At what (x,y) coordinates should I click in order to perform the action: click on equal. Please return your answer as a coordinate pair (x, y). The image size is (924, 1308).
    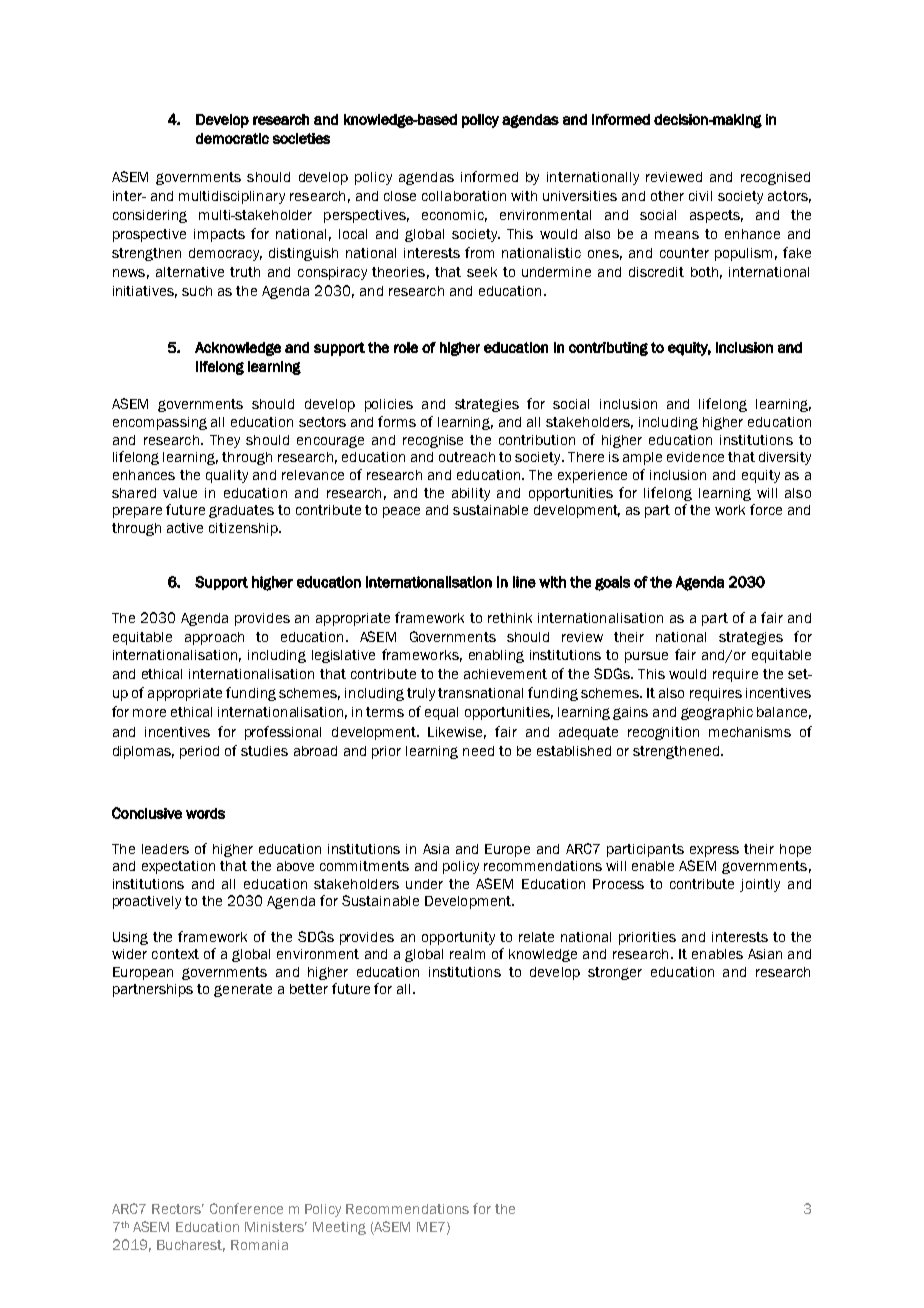
    Looking at the image, I should click on (441, 713).
